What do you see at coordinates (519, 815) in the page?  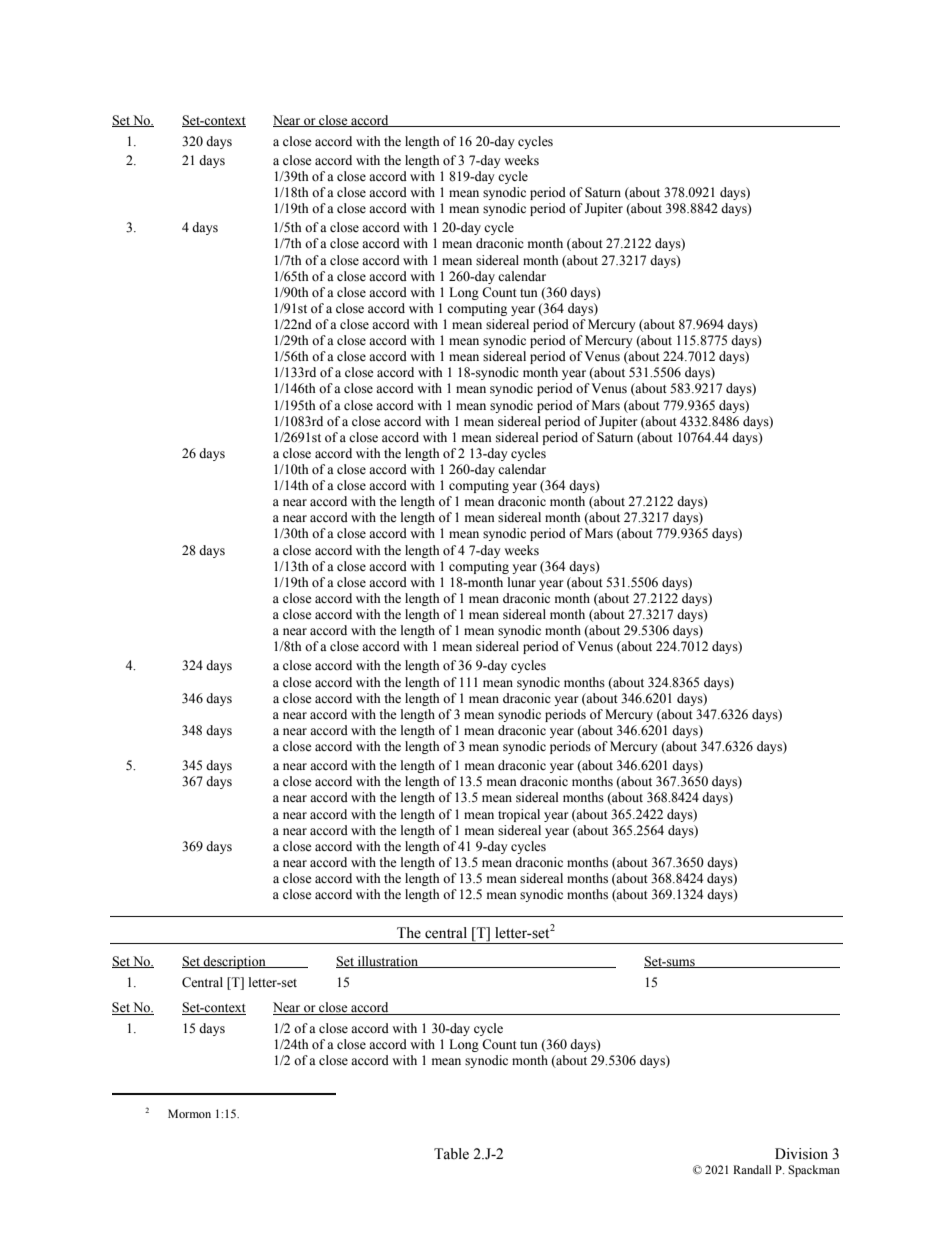 I see `tropical` at bounding box center [519, 815].
